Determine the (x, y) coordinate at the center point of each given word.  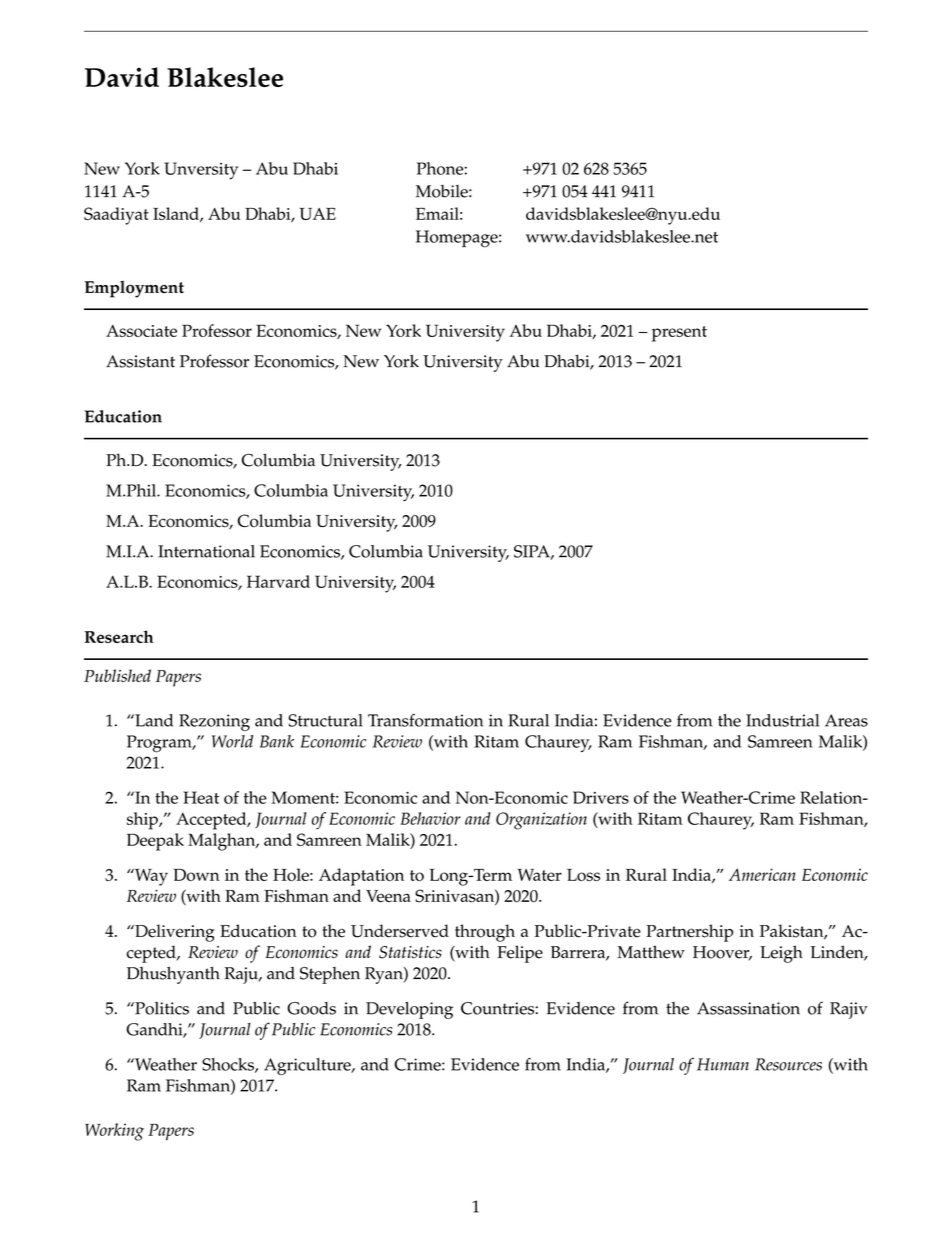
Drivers (601, 797)
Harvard (278, 581)
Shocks (229, 1065)
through (485, 933)
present (679, 334)
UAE (317, 214)
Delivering (174, 933)
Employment (134, 289)
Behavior (431, 818)
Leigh (781, 954)
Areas (846, 720)
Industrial (782, 720)
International (206, 551)
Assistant (140, 361)
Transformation (425, 720)
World (232, 741)
